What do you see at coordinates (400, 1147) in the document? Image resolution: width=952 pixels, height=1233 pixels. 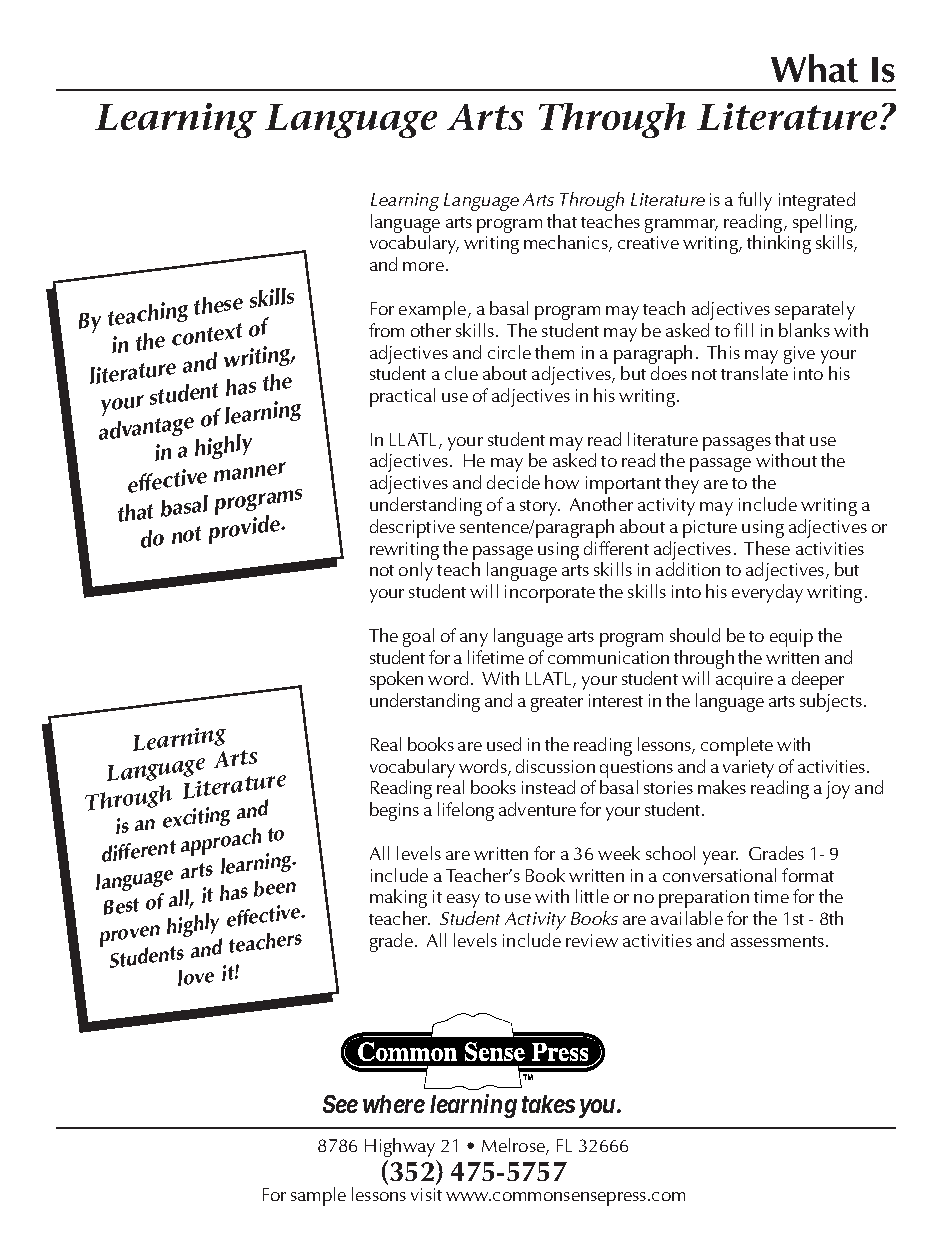 I see `Highway` at bounding box center [400, 1147].
